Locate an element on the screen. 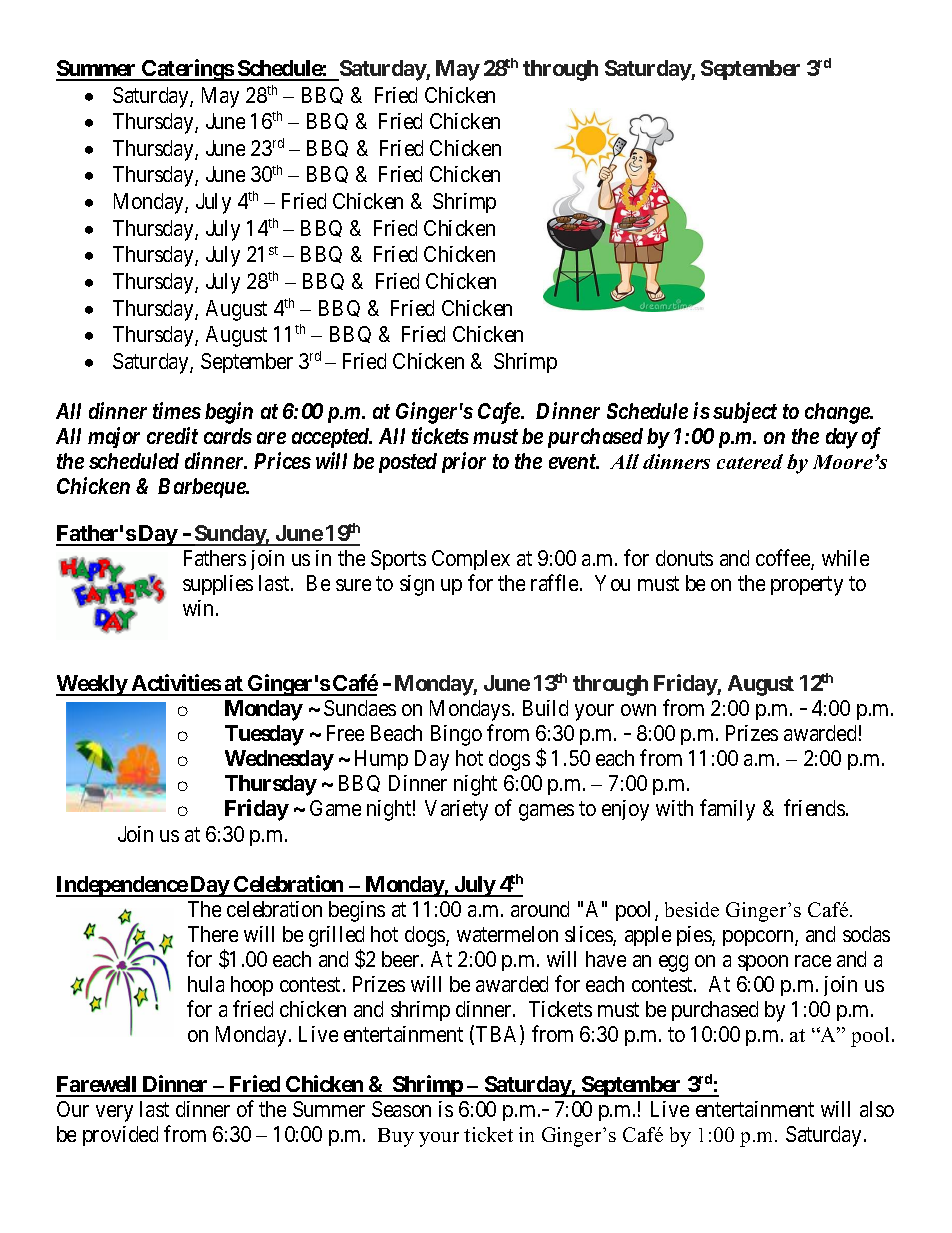  subject is located at coordinates (745, 412).
